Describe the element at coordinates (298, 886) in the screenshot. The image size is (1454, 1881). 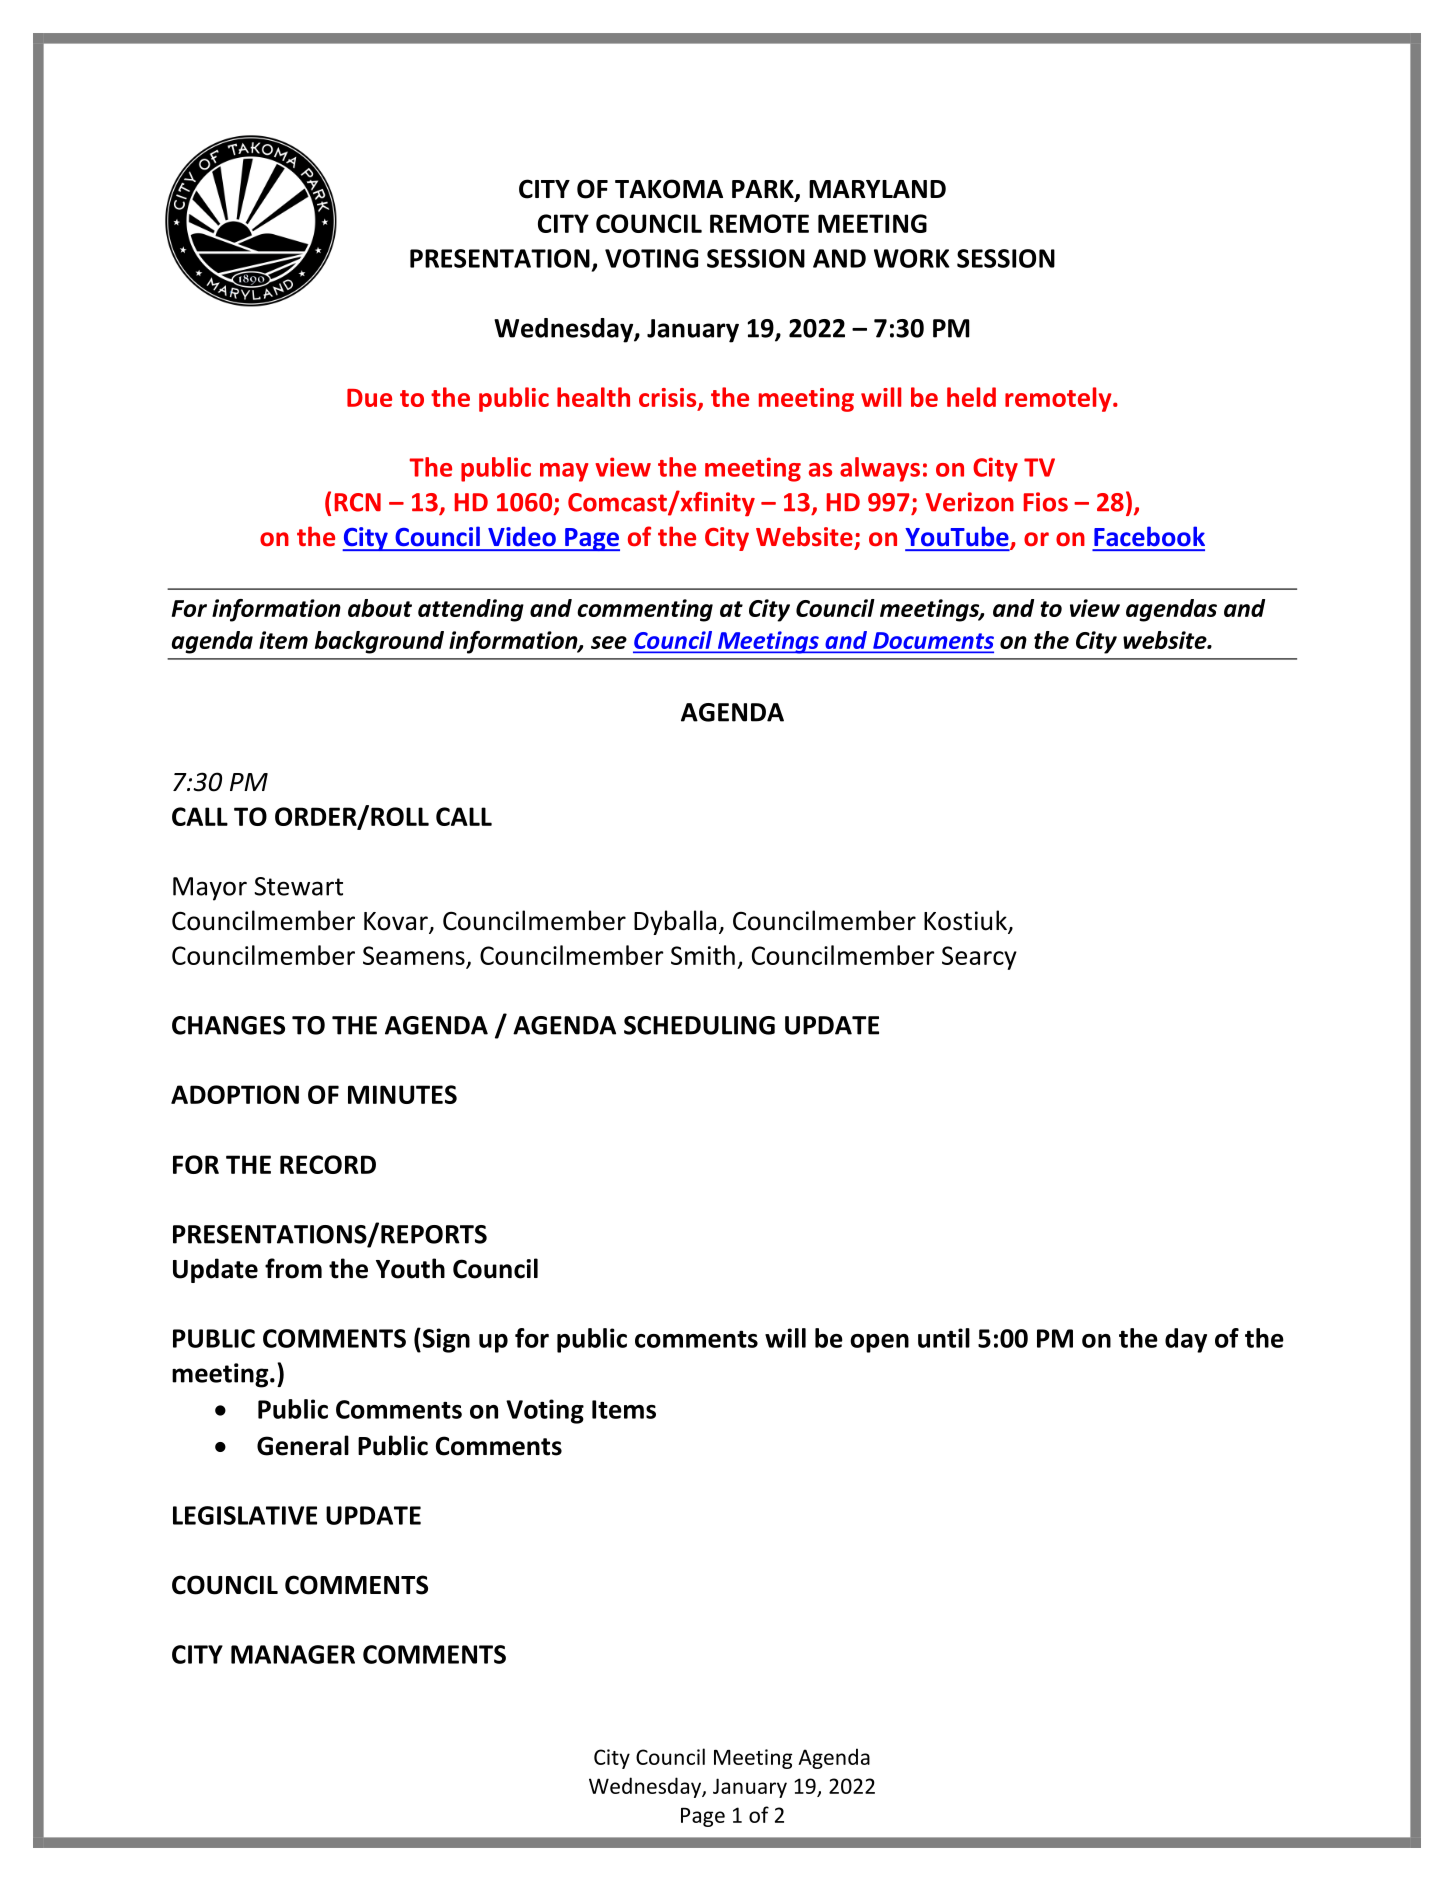
I see `Stewart` at that location.
